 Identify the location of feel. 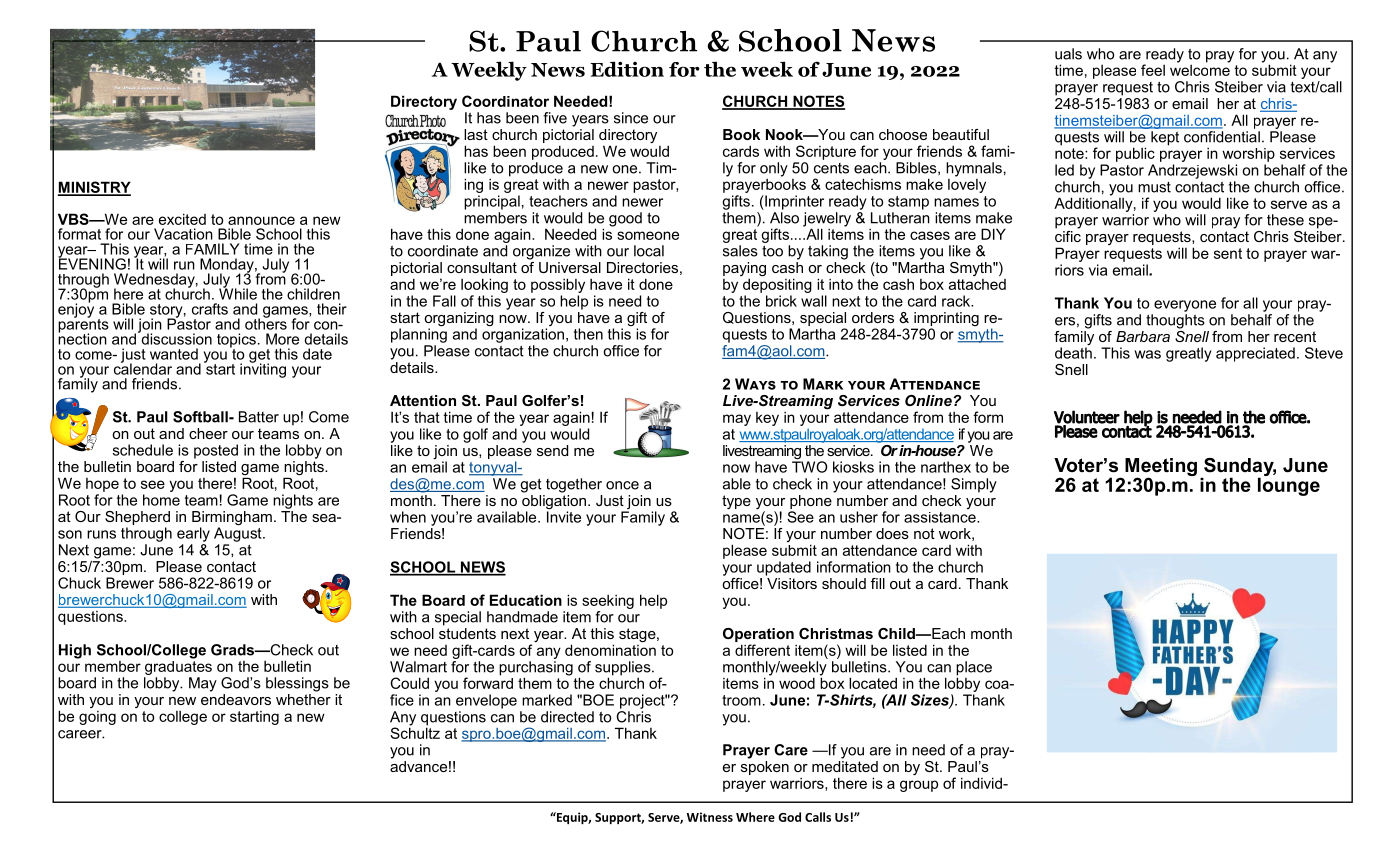
(1153, 70).
